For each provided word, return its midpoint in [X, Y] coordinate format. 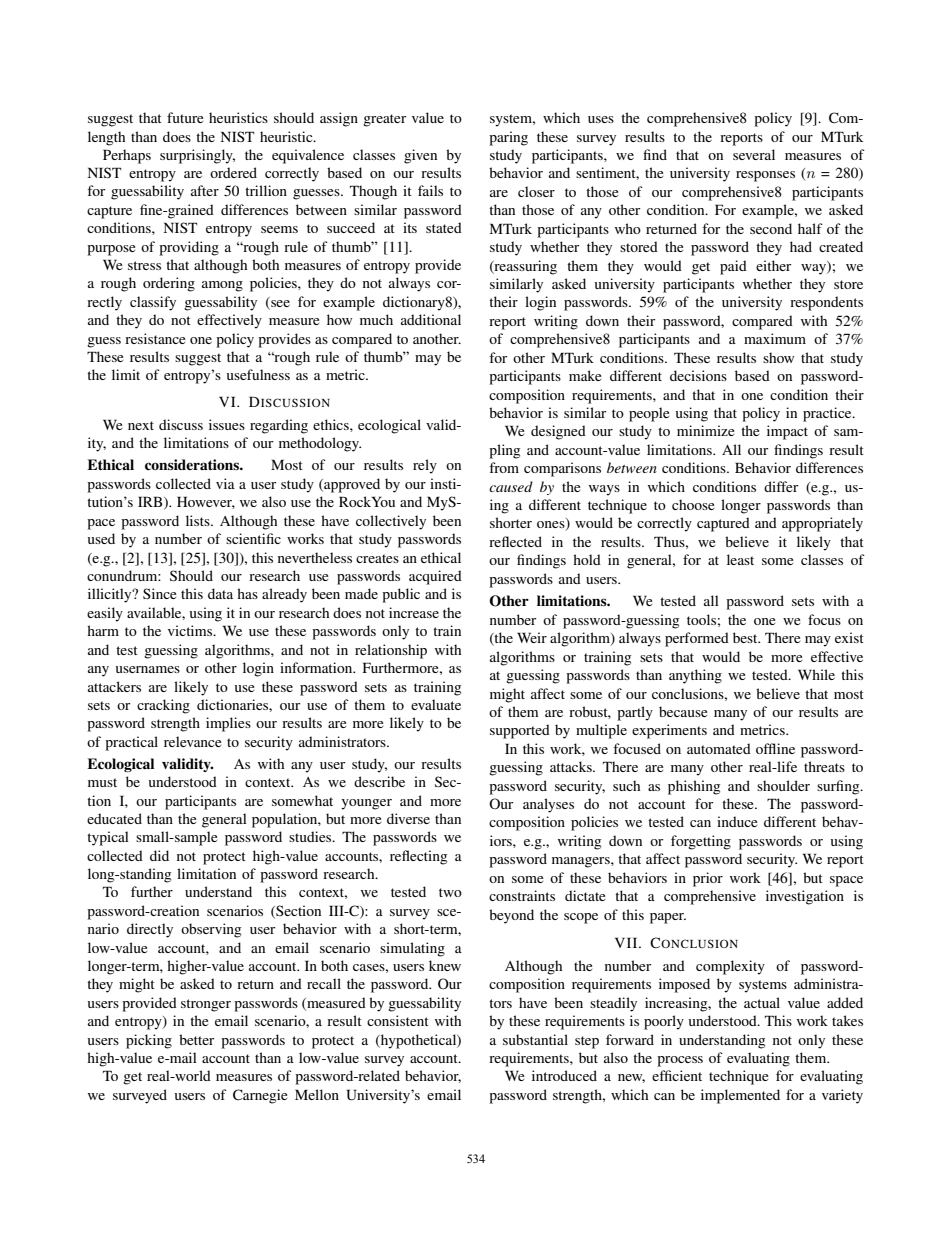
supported [520, 731]
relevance [192, 741]
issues [227, 424]
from [504, 467]
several [754, 154]
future [185, 117]
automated [719, 748]
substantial [535, 1039]
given [420, 156]
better [196, 1039]
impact [787, 432]
